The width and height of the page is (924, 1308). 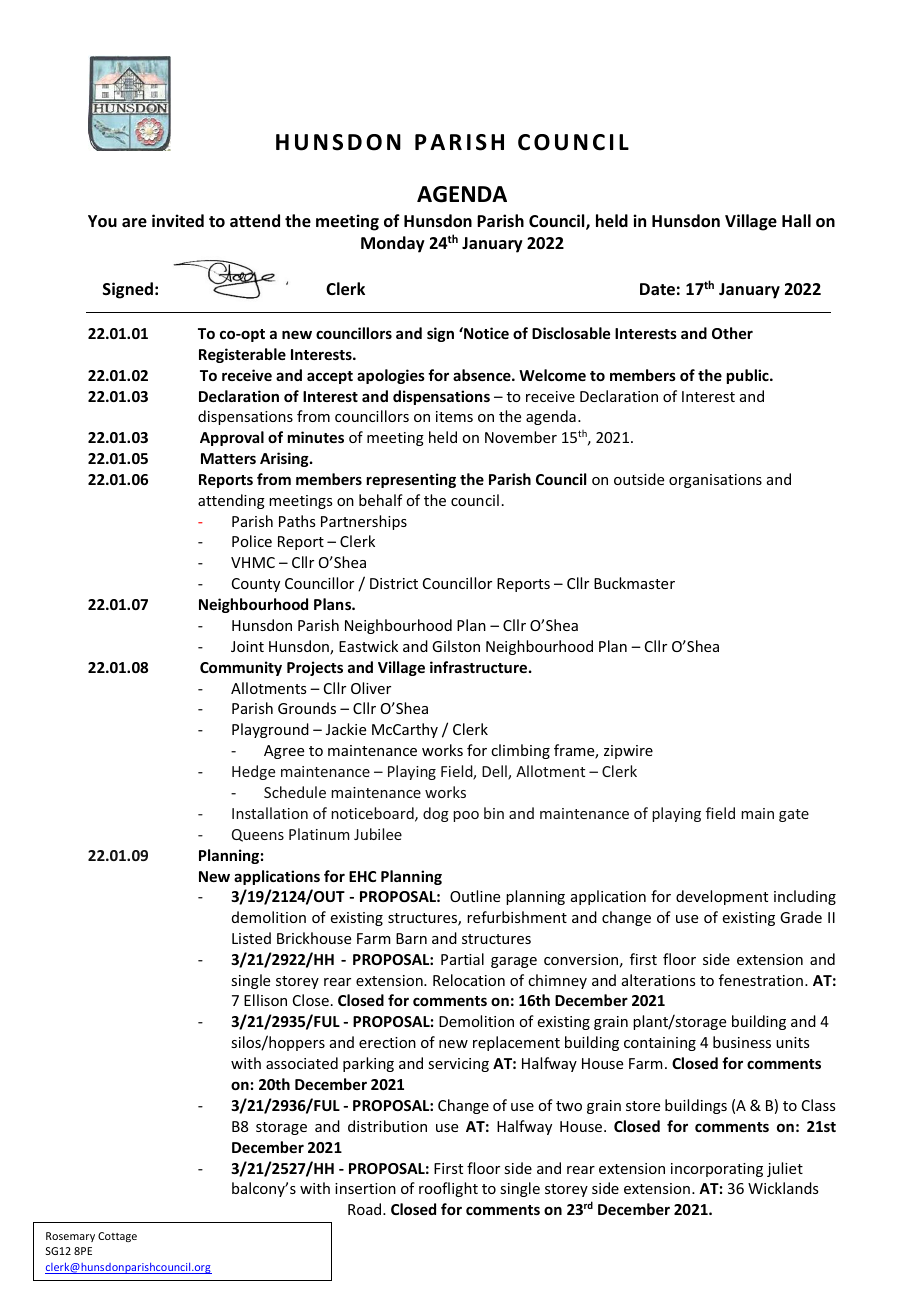 I want to click on invited, so click(x=178, y=221).
